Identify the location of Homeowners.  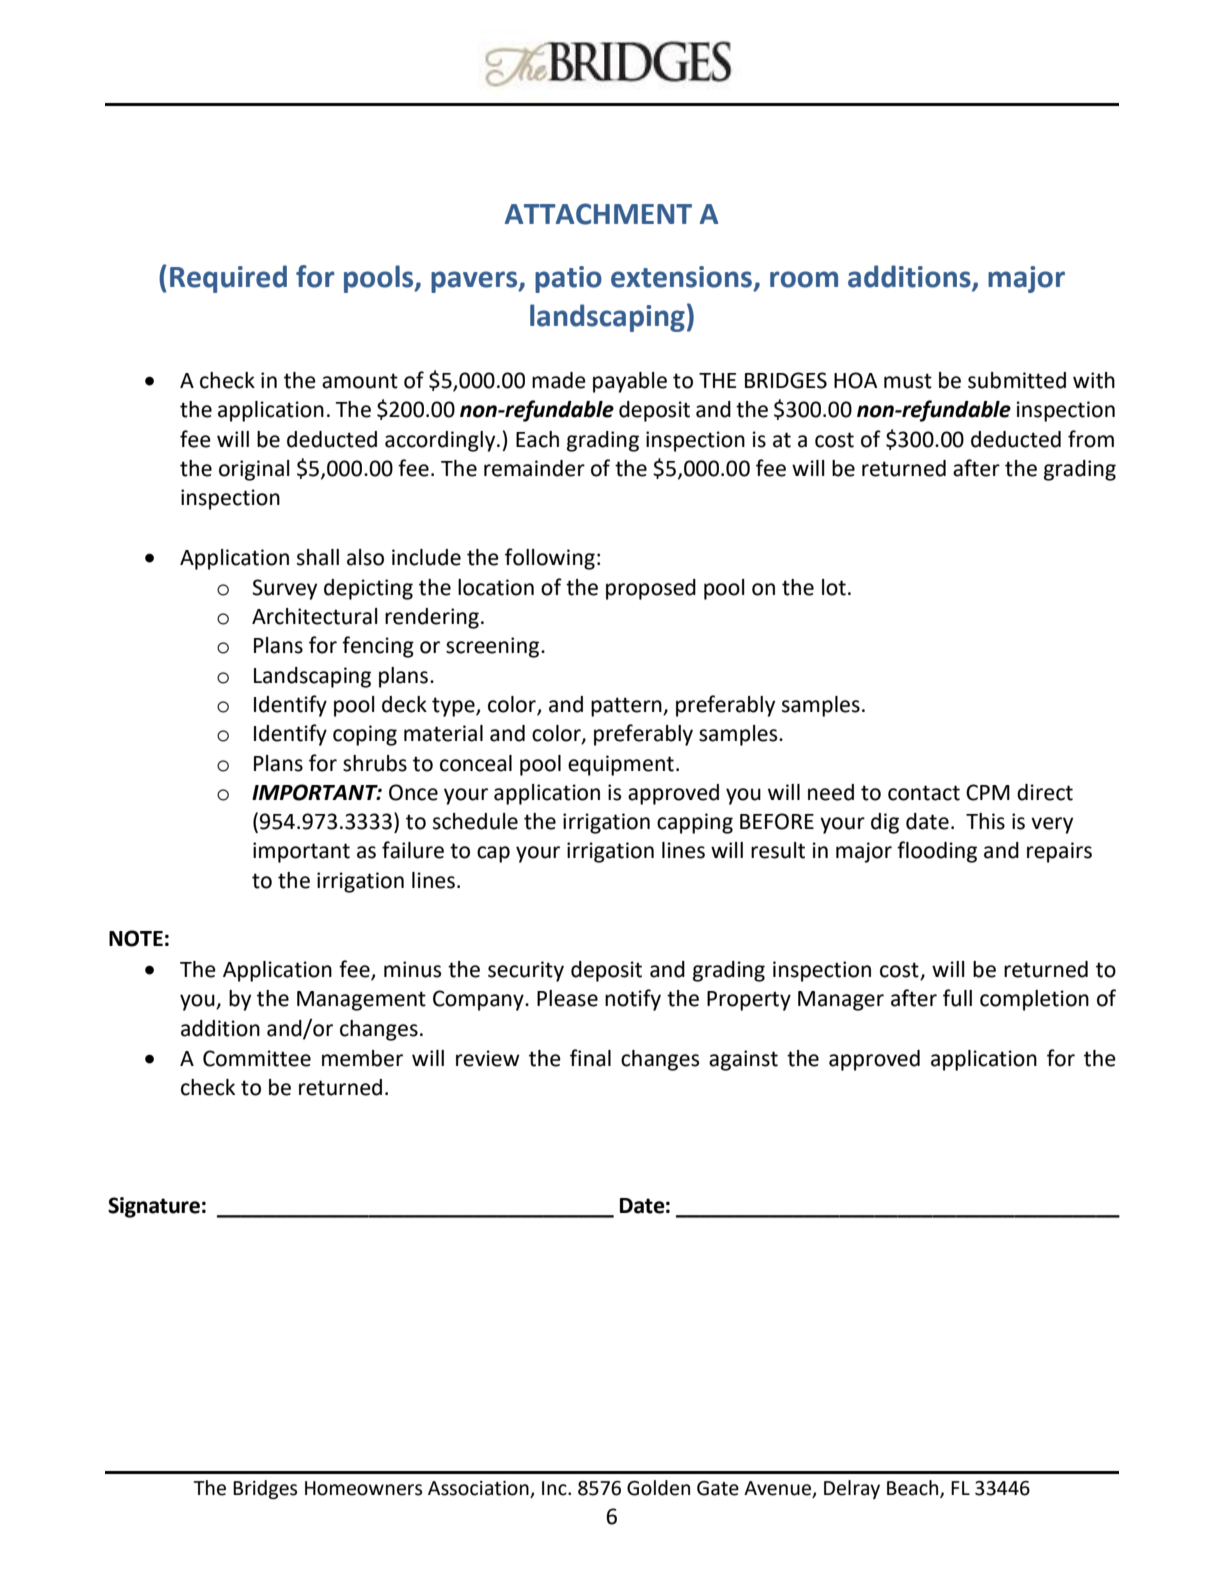
(363, 1488).
